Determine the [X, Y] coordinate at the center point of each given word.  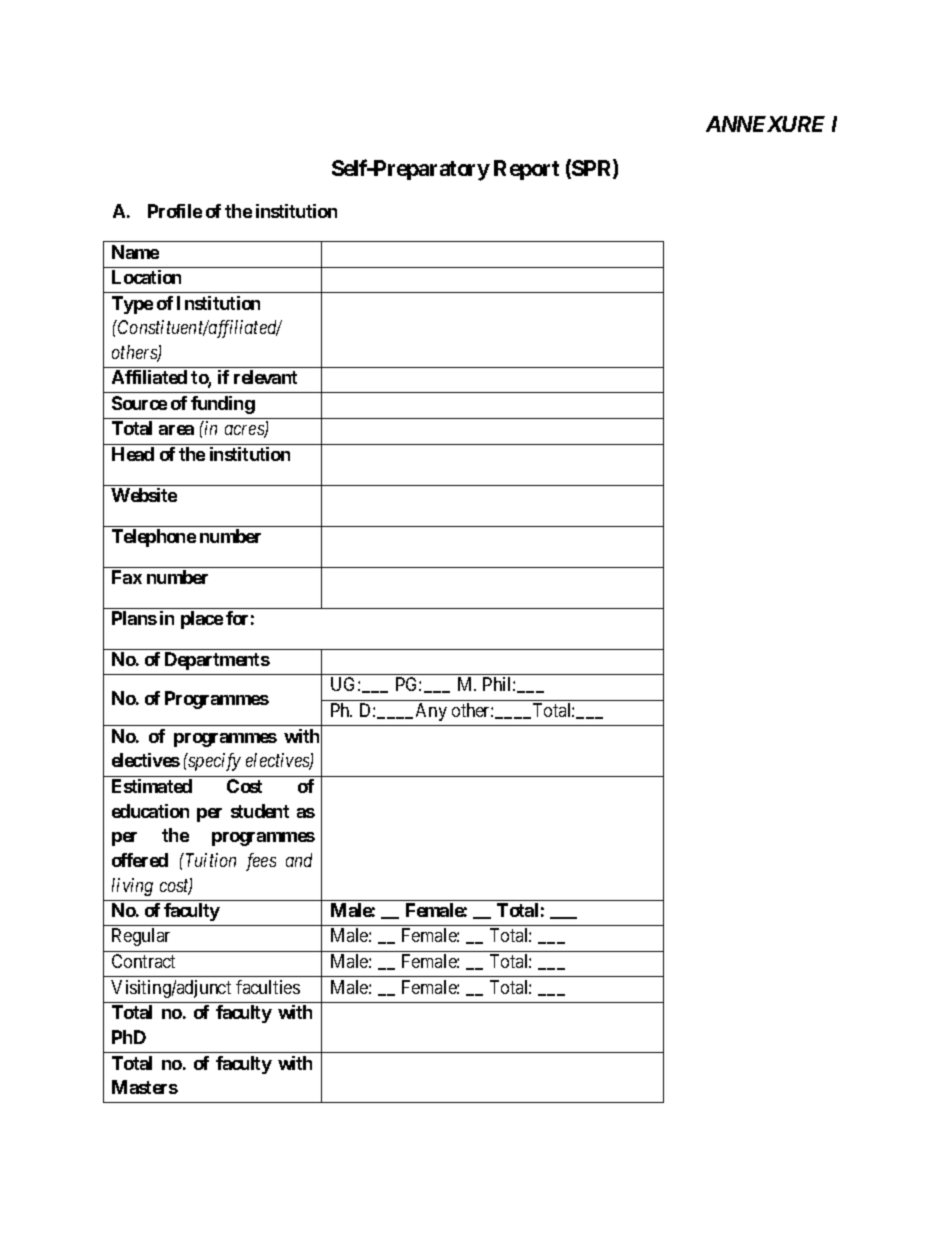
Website [144, 495]
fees [261, 862]
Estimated [152, 786]
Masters [145, 1087]
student [260, 811]
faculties [268, 987]
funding [223, 405]
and [299, 860]
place [202, 620]
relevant [265, 377]
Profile [175, 211]
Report [526, 170]
